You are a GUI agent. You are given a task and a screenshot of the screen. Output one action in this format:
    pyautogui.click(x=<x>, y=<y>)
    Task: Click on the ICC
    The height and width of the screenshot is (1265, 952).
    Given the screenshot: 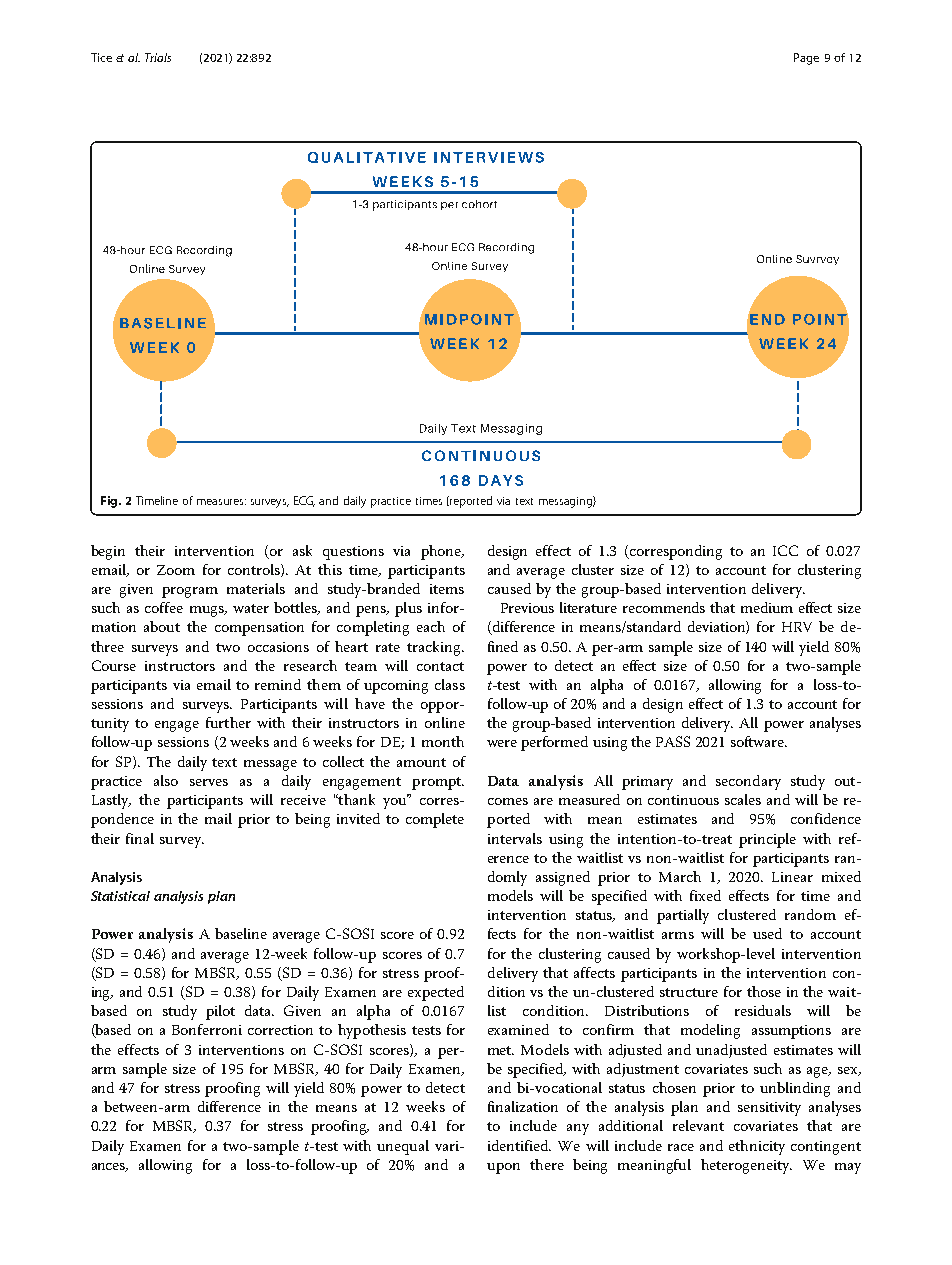 What is the action you would take?
    pyautogui.click(x=785, y=550)
